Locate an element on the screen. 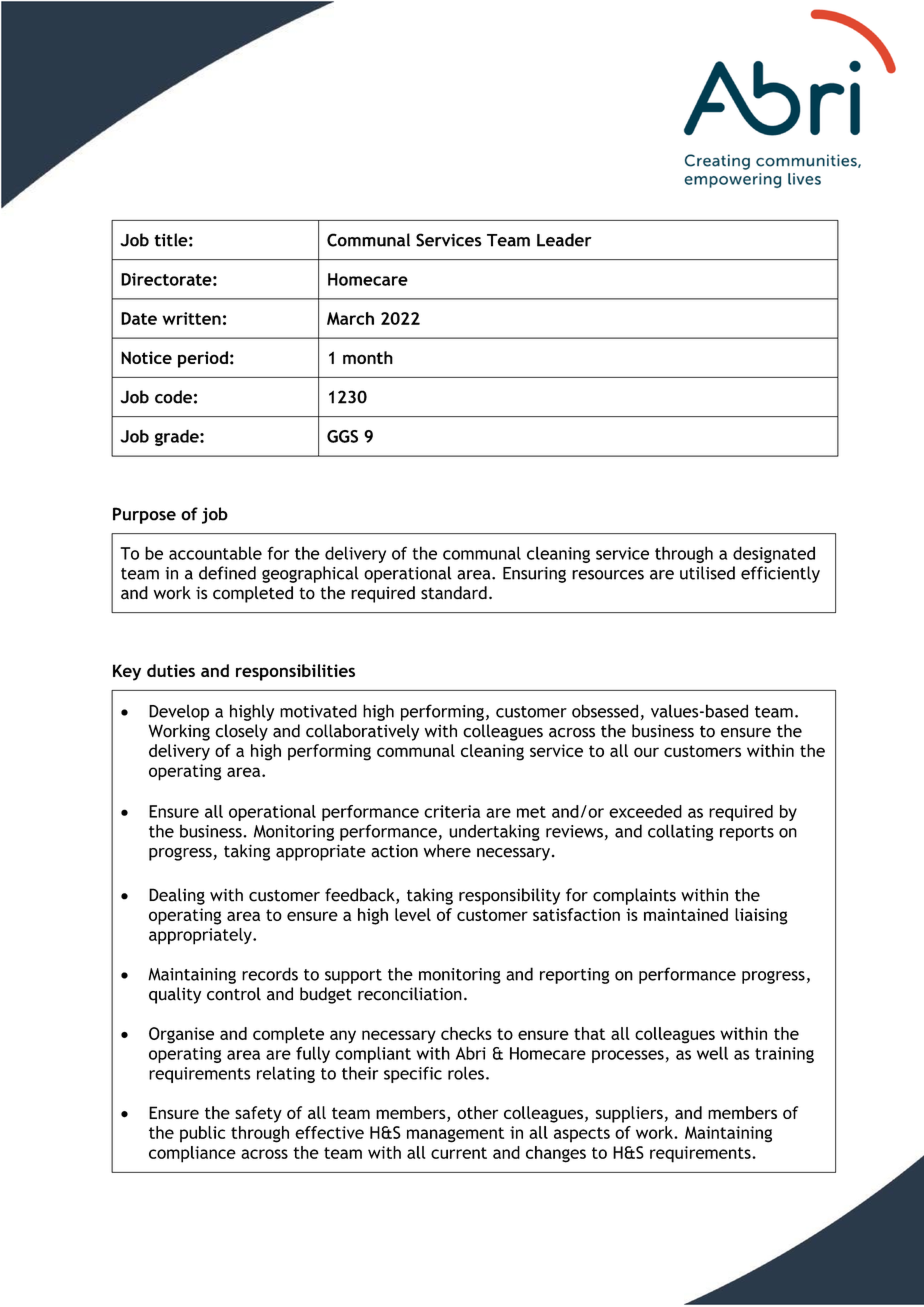 The height and width of the screenshot is (1307, 924). obsessed is located at coordinates (605, 711).
